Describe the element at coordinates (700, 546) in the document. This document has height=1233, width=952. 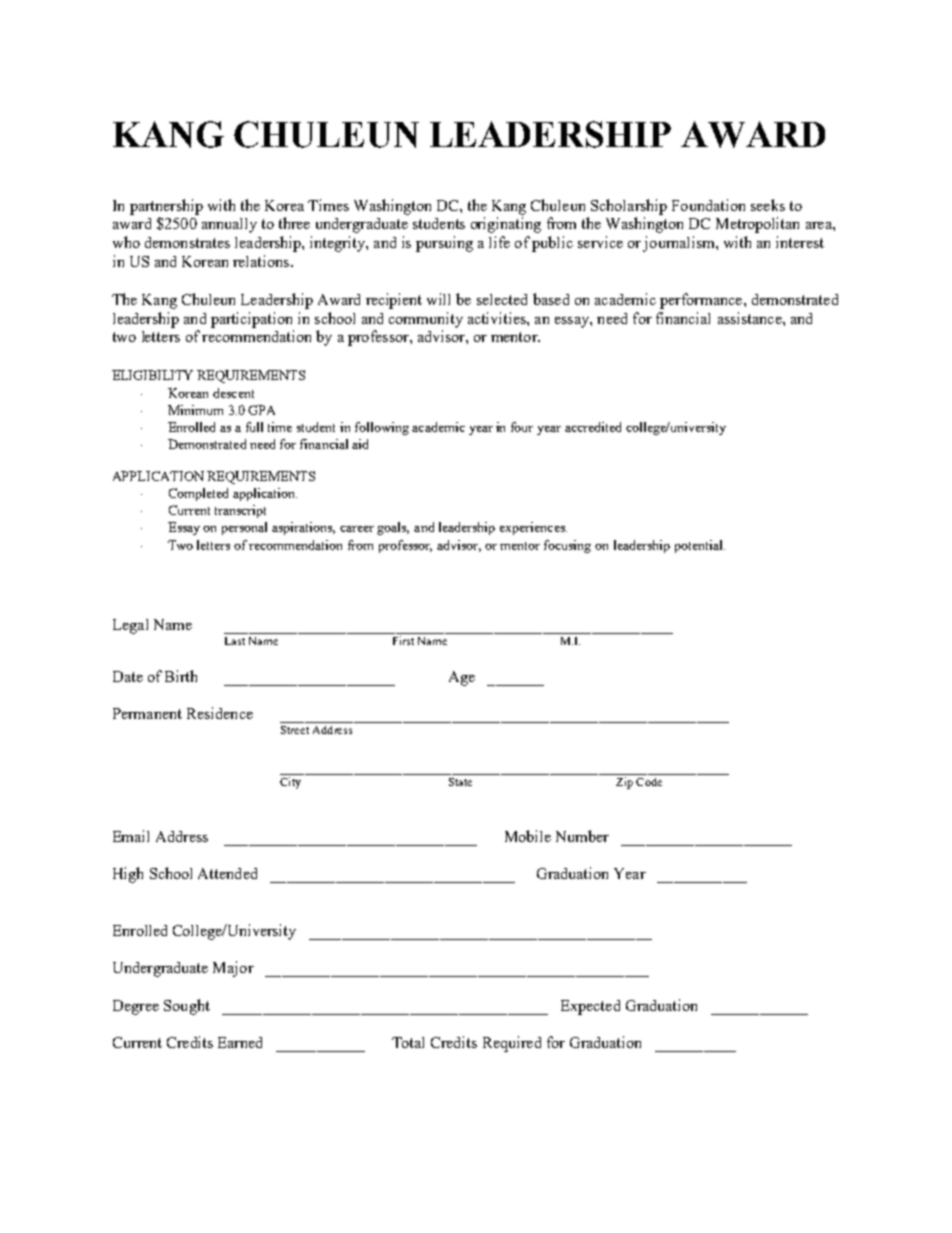
I see `potential` at that location.
